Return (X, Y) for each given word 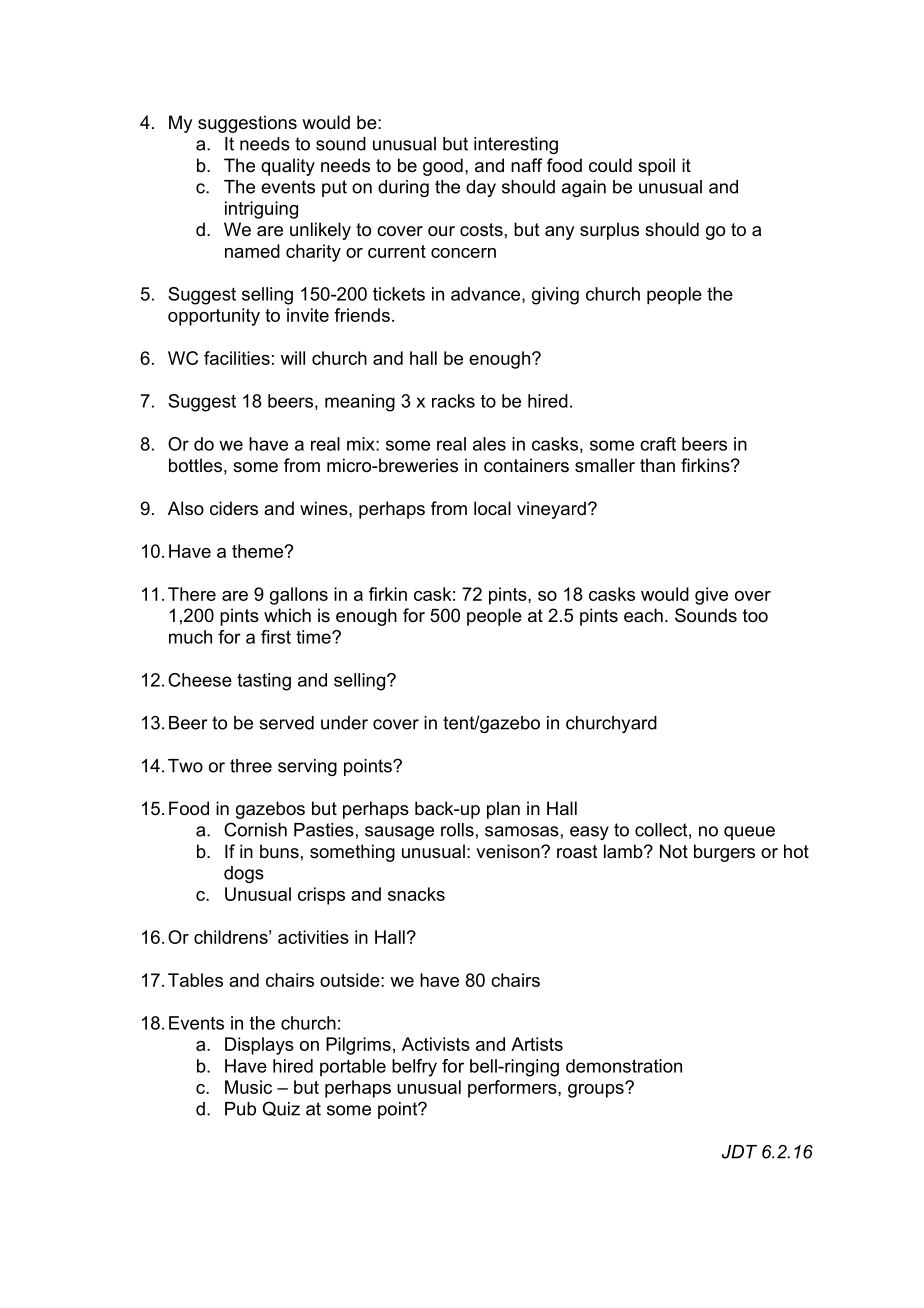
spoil (656, 167)
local (492, 508)
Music (248, 1087)
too (755, 615)
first (276, 637)
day (481, 188)
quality (288, 167)
